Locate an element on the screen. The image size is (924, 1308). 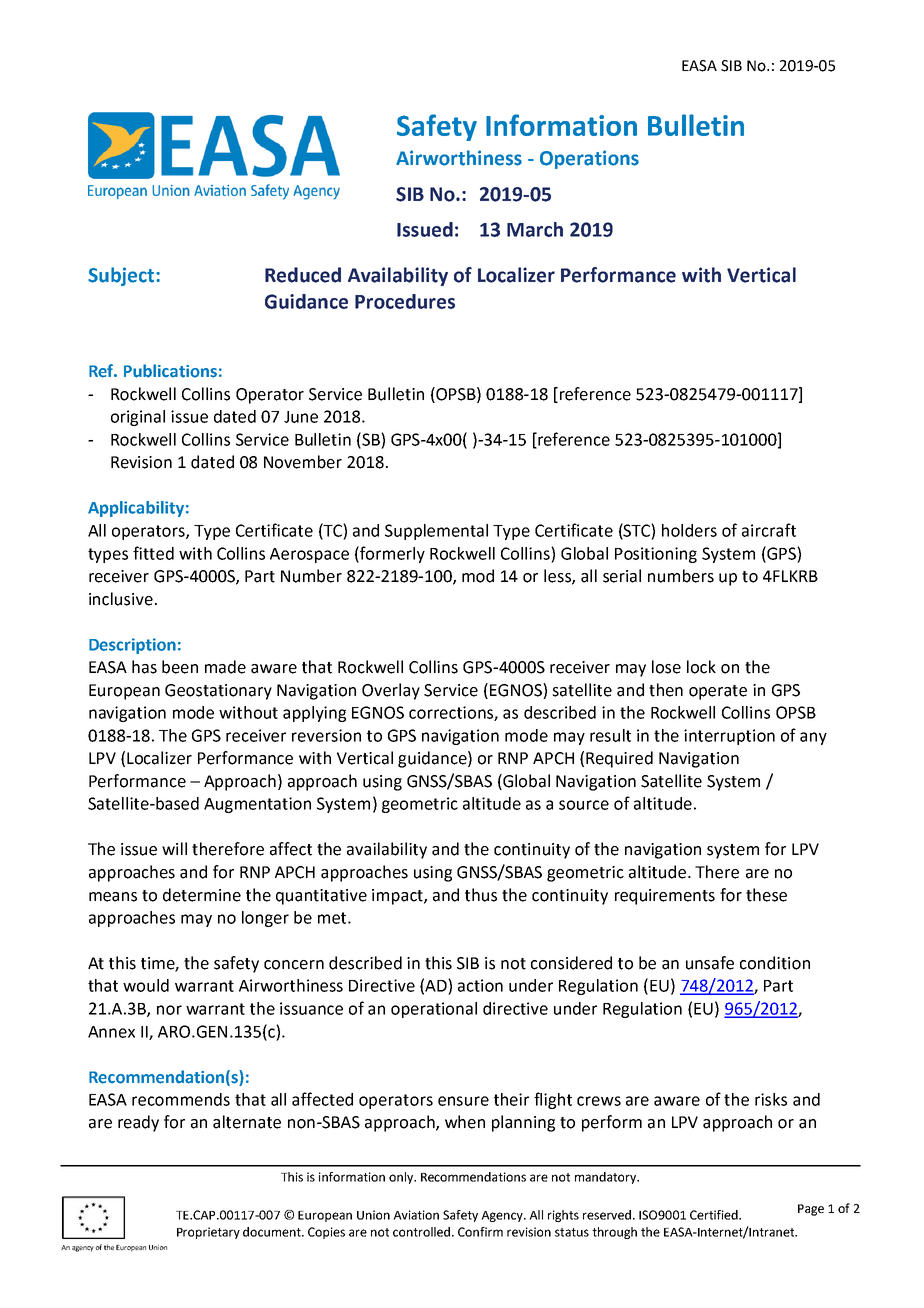
Overlay is located at coordinates (391, 691).
